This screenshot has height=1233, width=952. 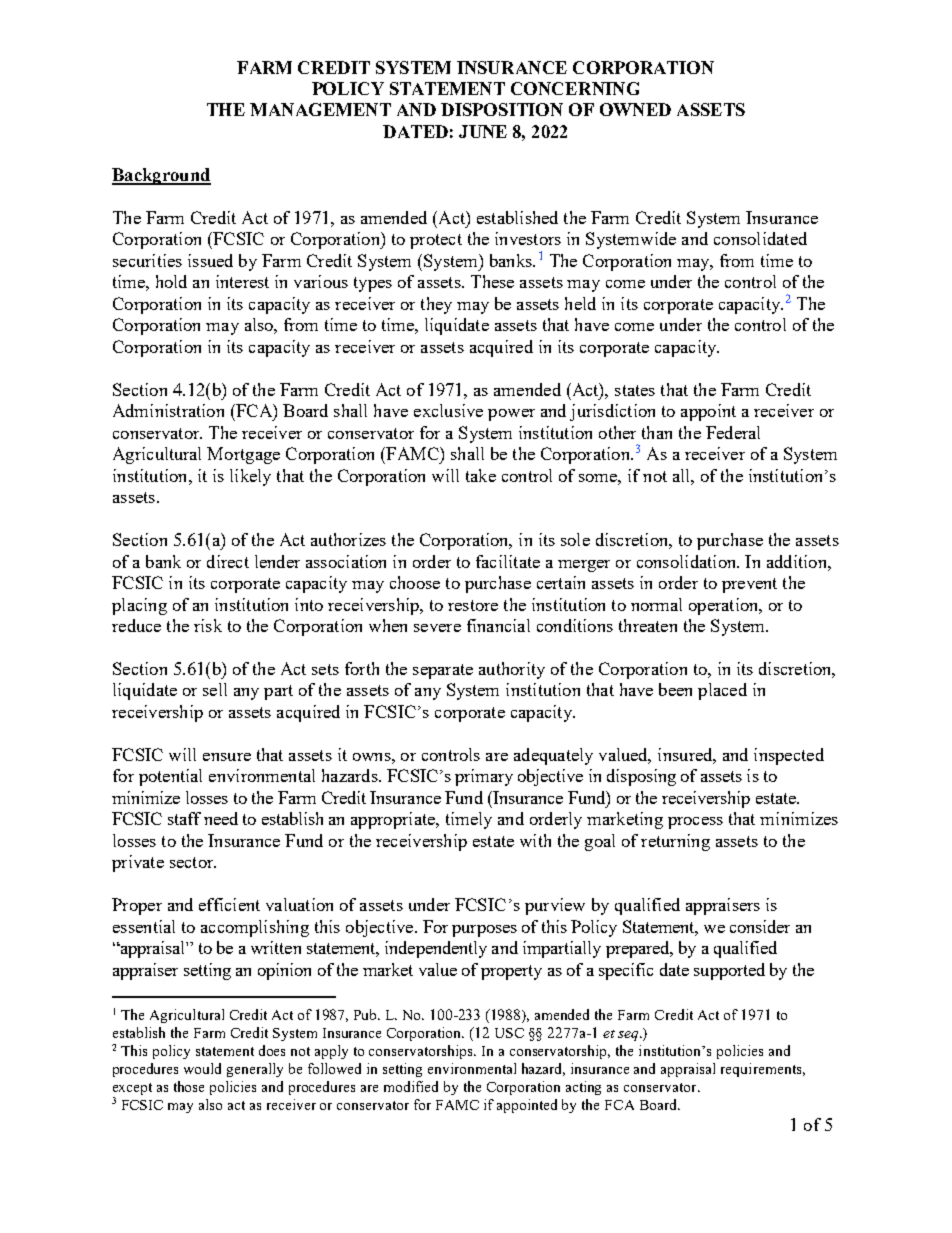 What do you see at coordinates (484, 777) in the screenshot?
I see `primary` at bounding box center [484, 777].
